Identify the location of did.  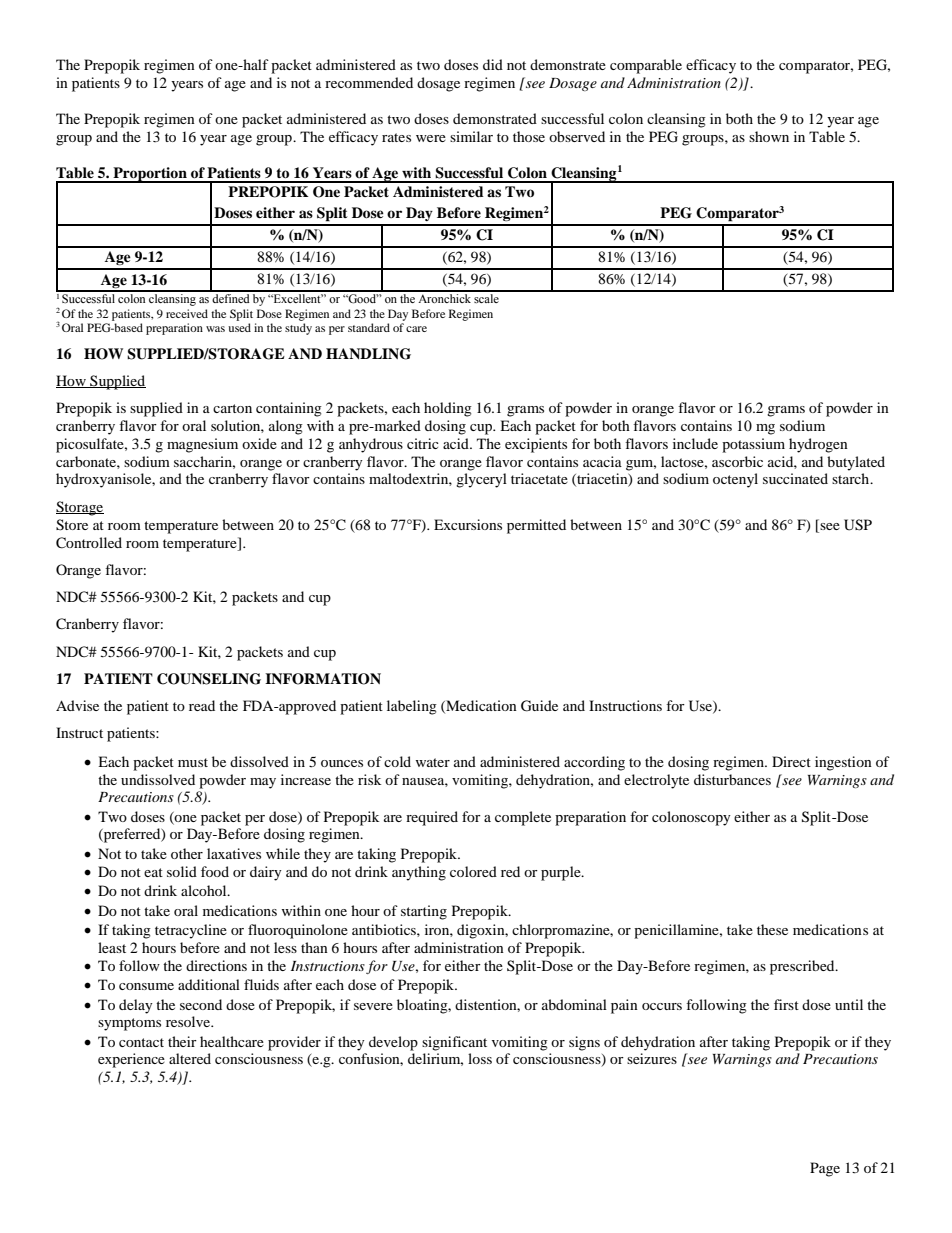
(493, 64).
